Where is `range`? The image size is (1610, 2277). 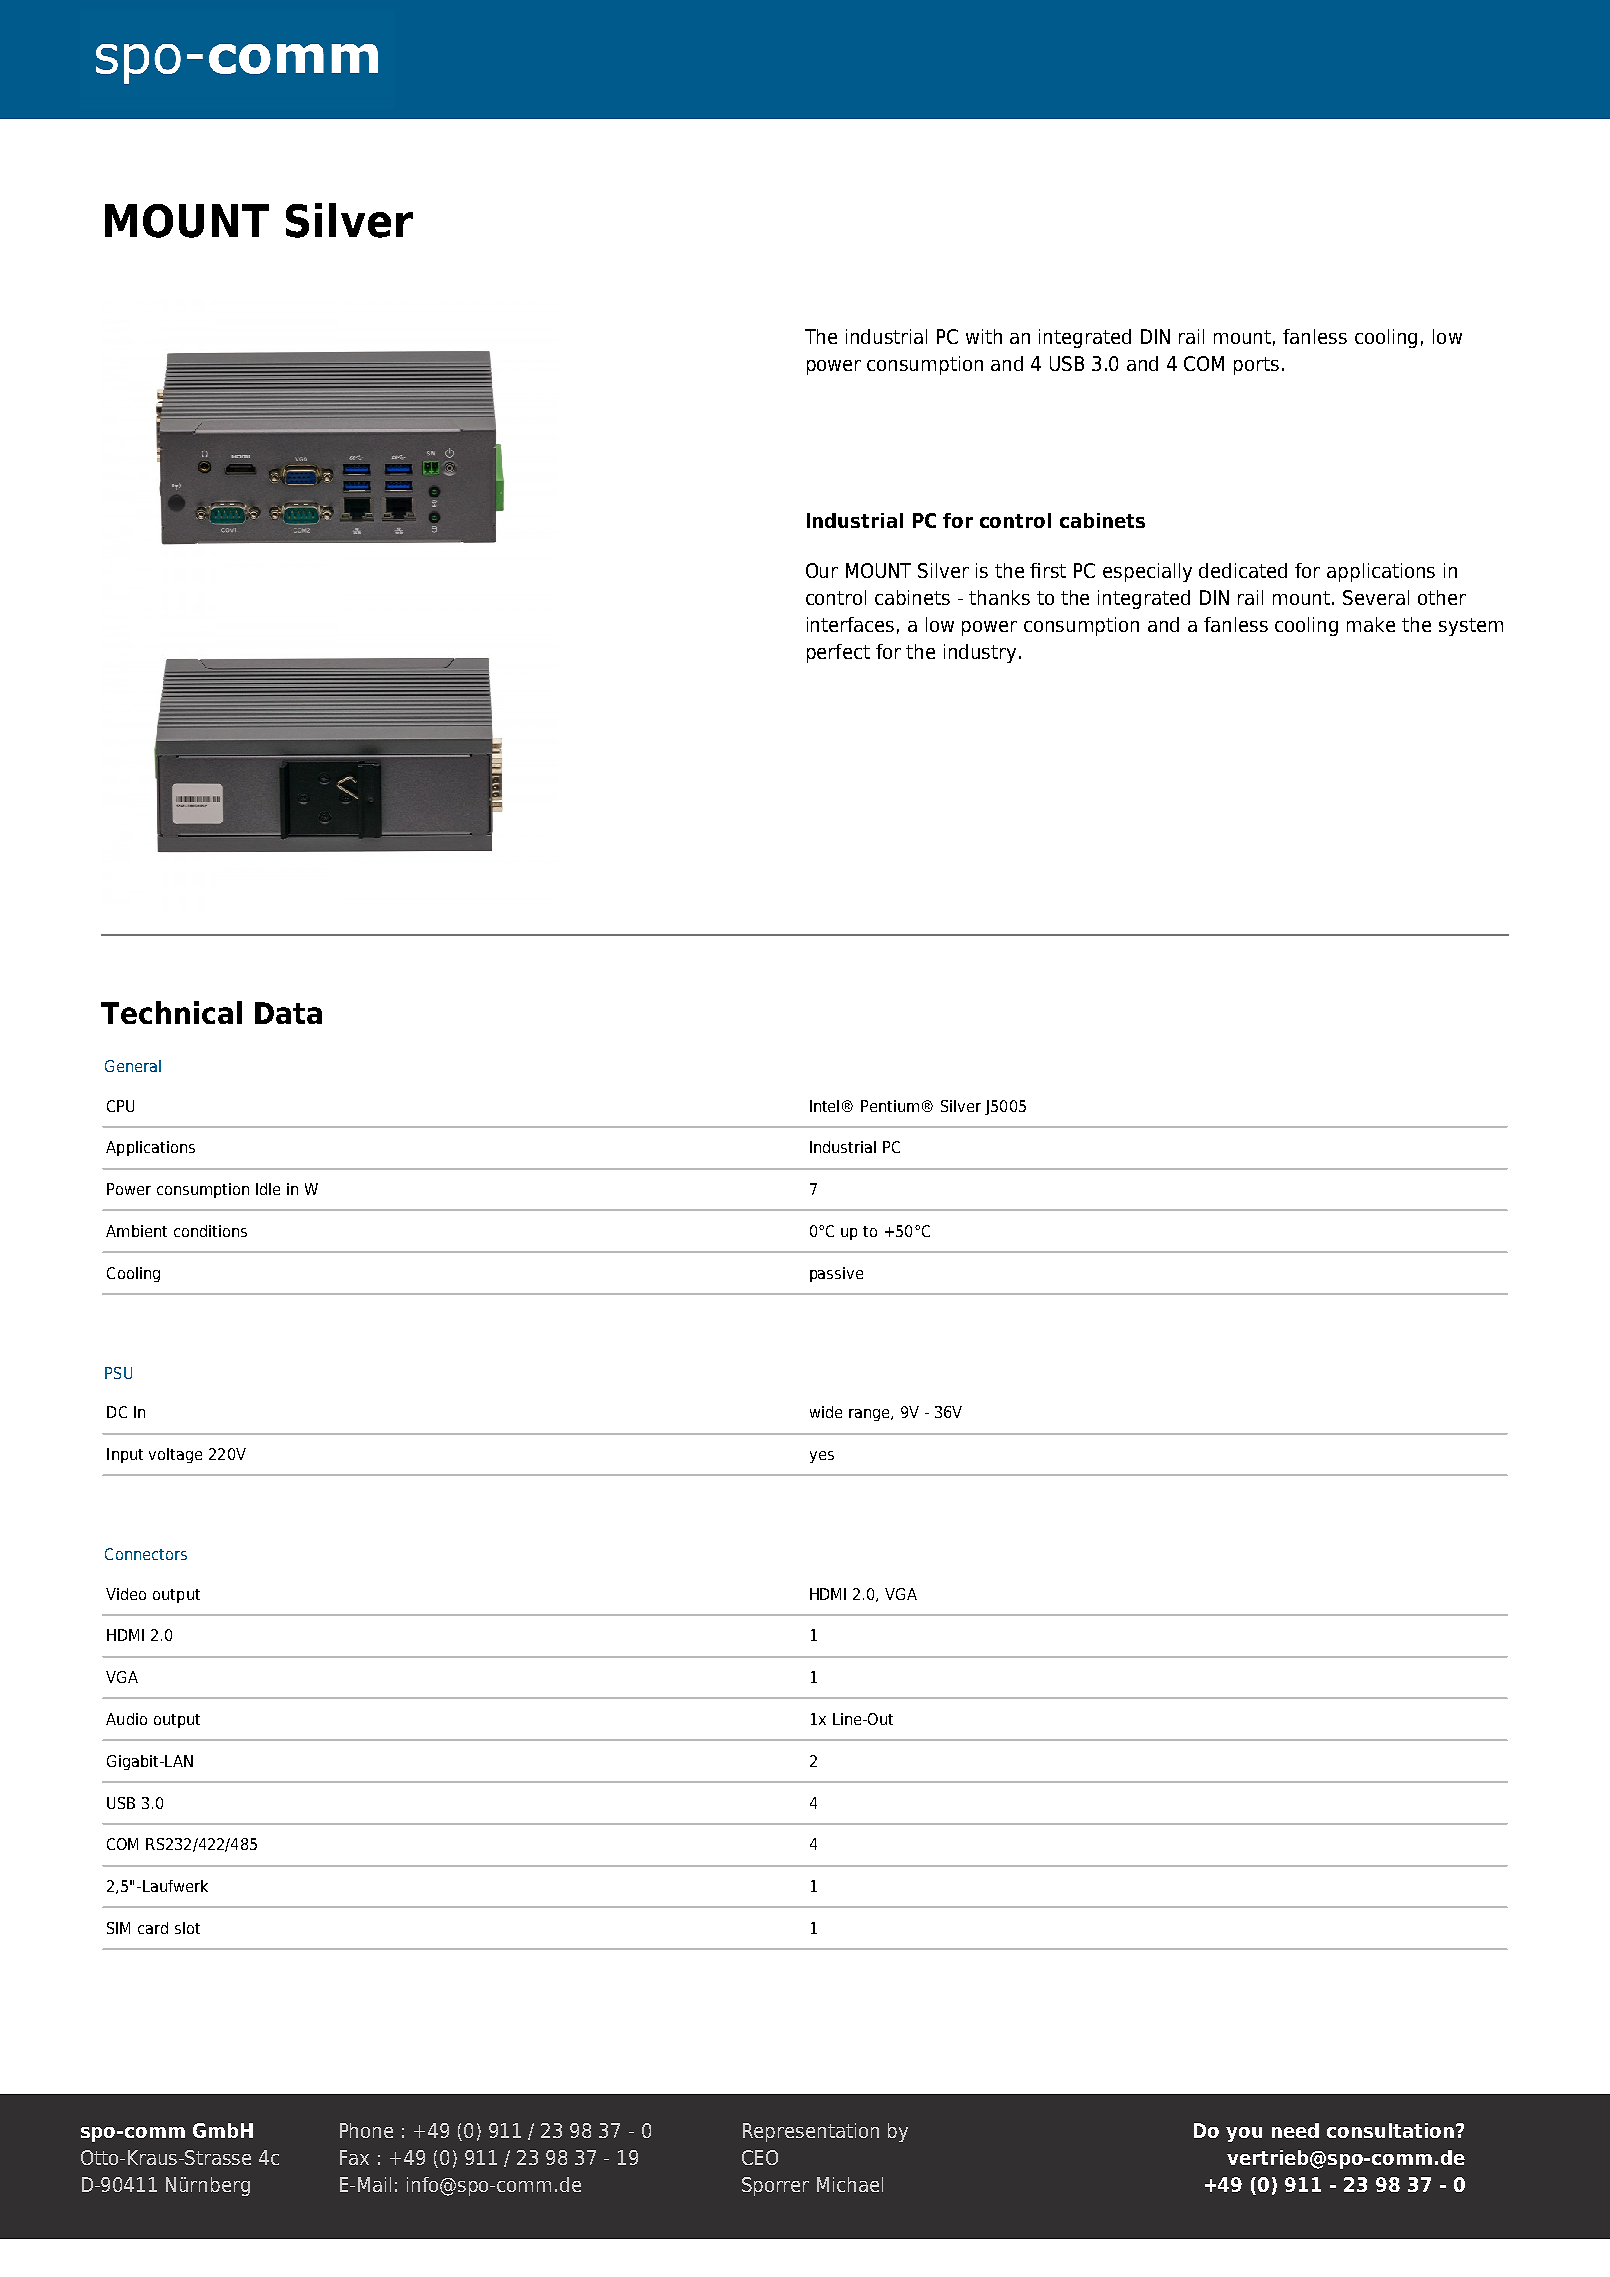 range is located at coordinates (870, 1415).
